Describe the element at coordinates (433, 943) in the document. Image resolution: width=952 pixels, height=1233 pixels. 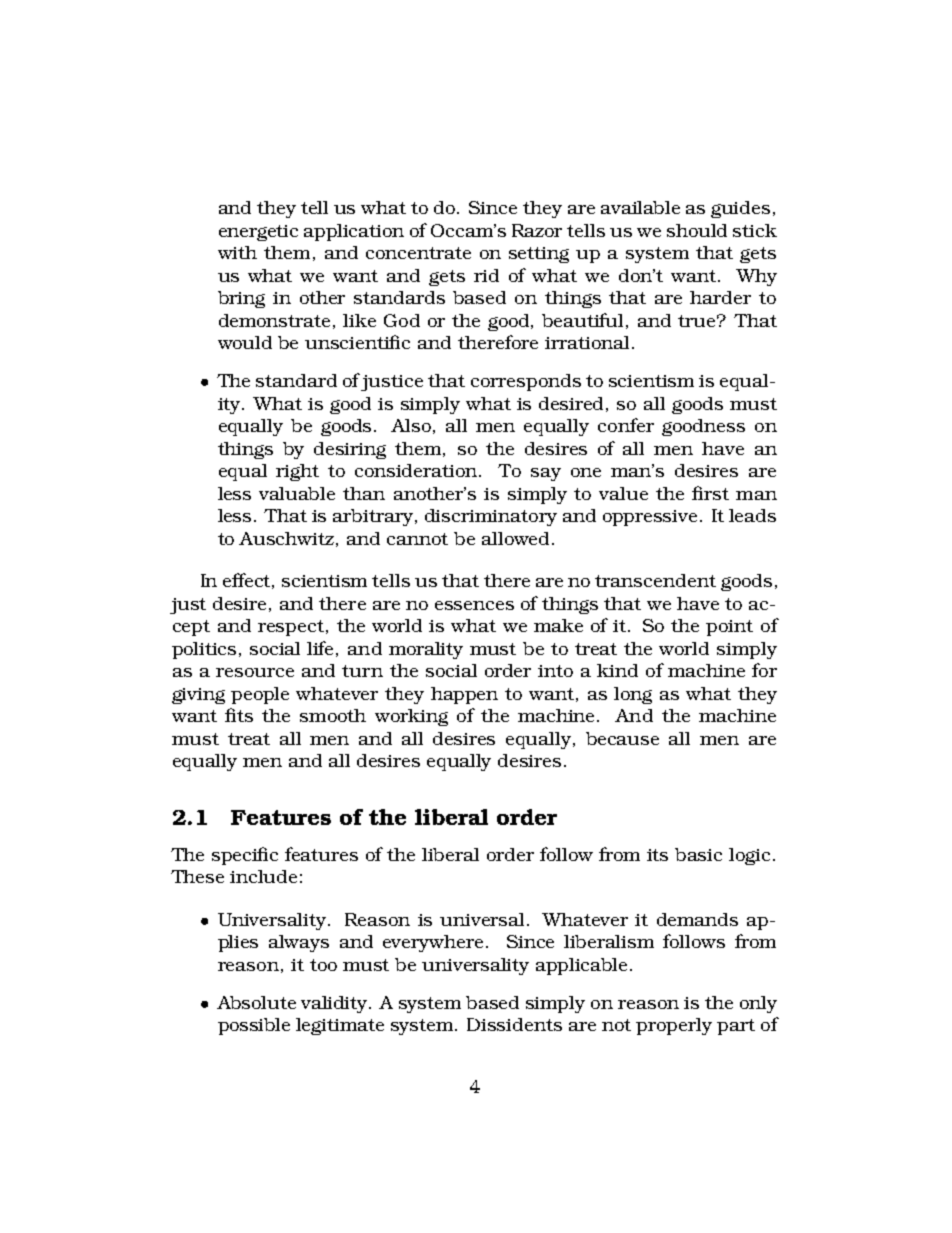
I see `everywhere` at that location.
